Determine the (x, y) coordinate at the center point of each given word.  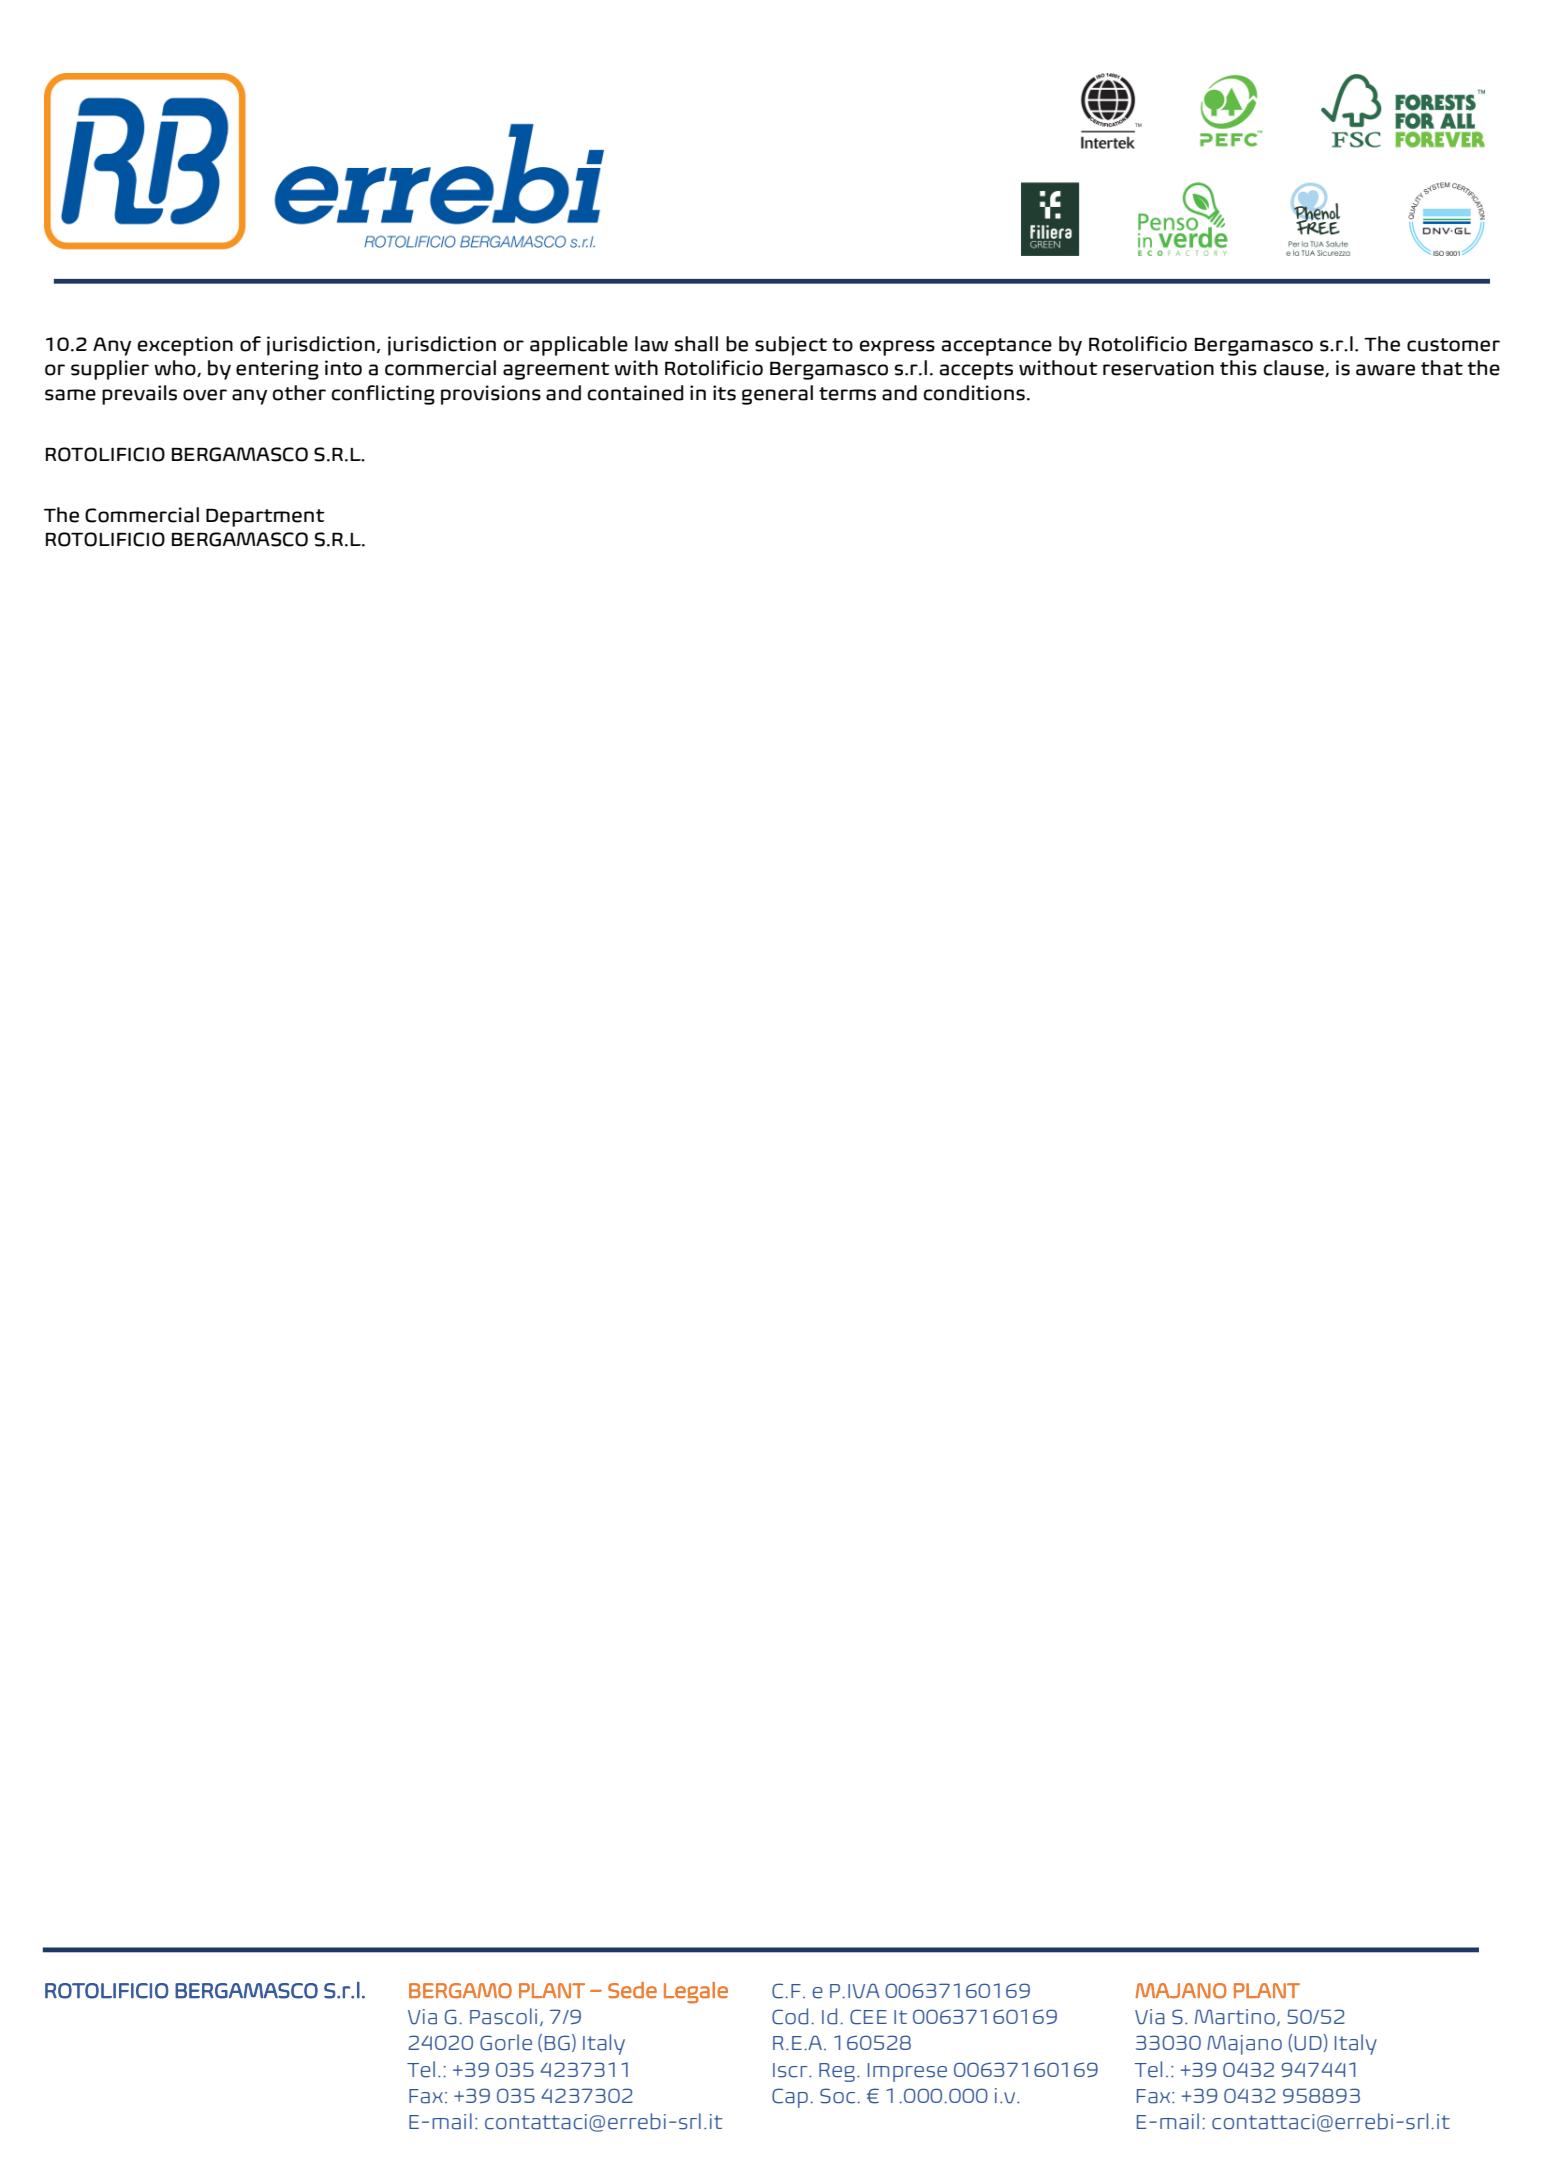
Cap (790, 2098)
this (1238, 368)
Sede (632, 1990)
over (205, 395)
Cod (790, 2016)
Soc (839, 2096)
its (724, 393)
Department (265, 517)
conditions (974, 393)
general (777, 395)
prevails (139, 395)
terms (847, 394)
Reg (837, 2072)
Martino (1235, 2017)
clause (1294, 368)
